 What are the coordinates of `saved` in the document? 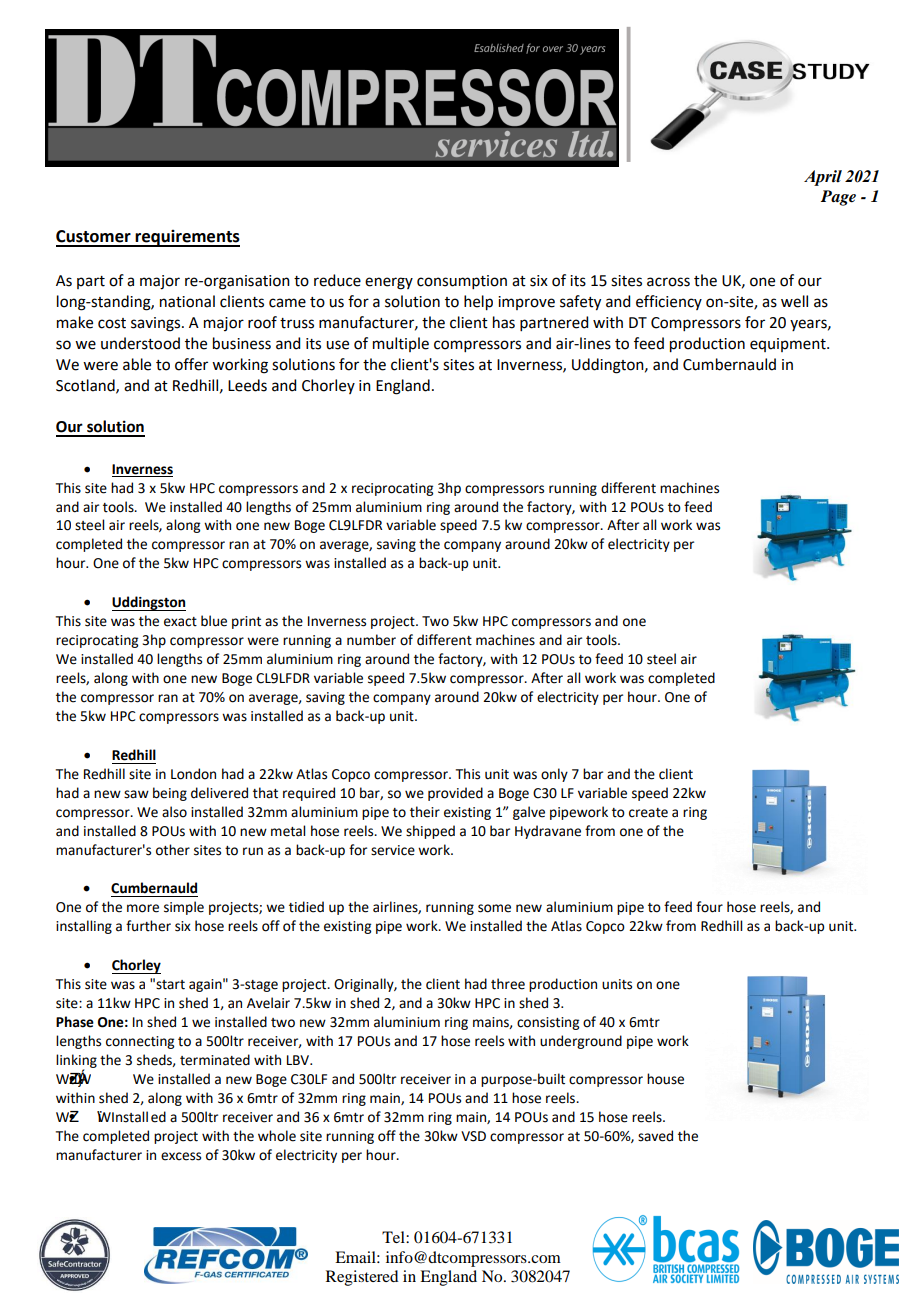 It's located at (655, 1136).
